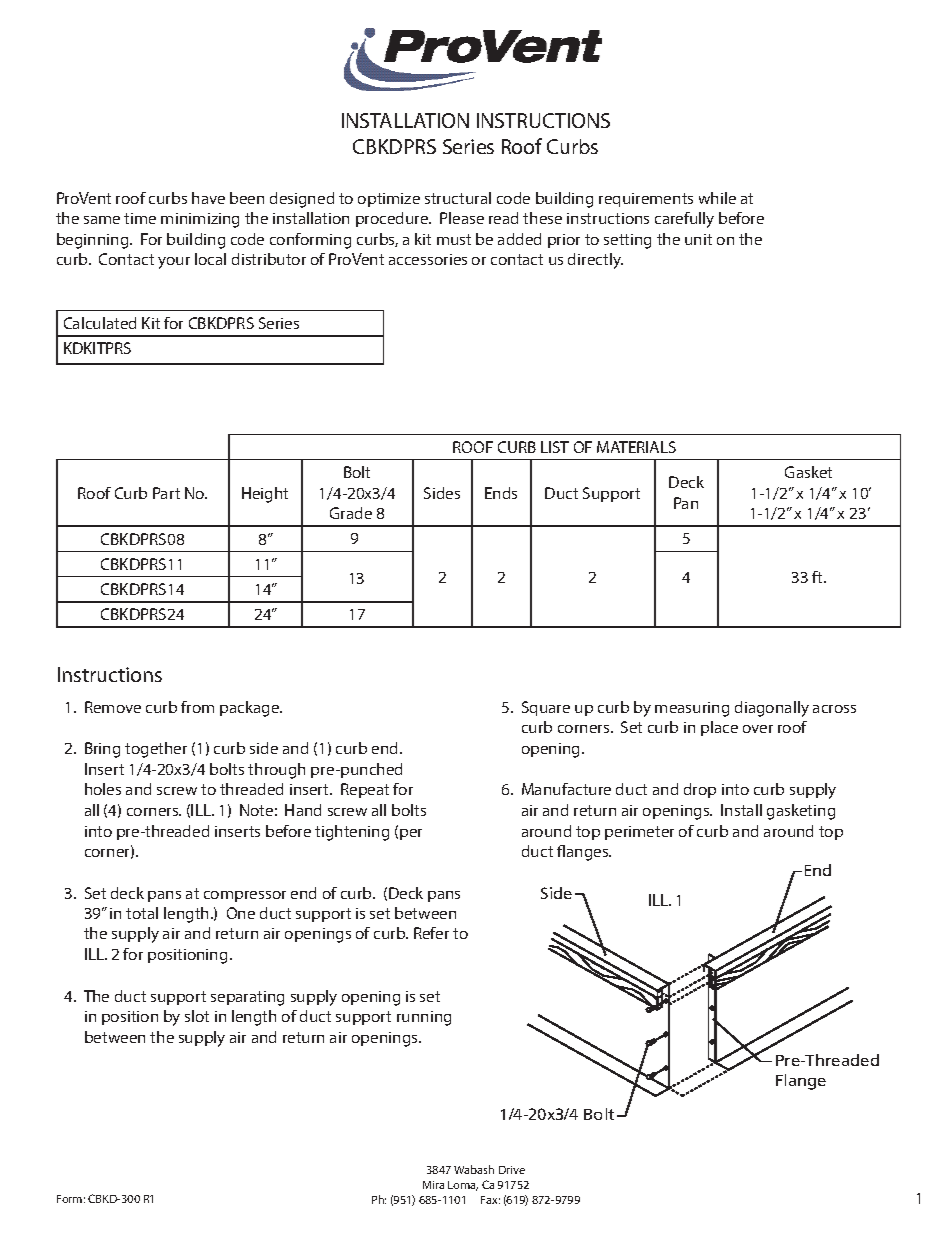  Describe the element at coordinates (200, 220) in the screenshot. I see `minimizing` at that location.
